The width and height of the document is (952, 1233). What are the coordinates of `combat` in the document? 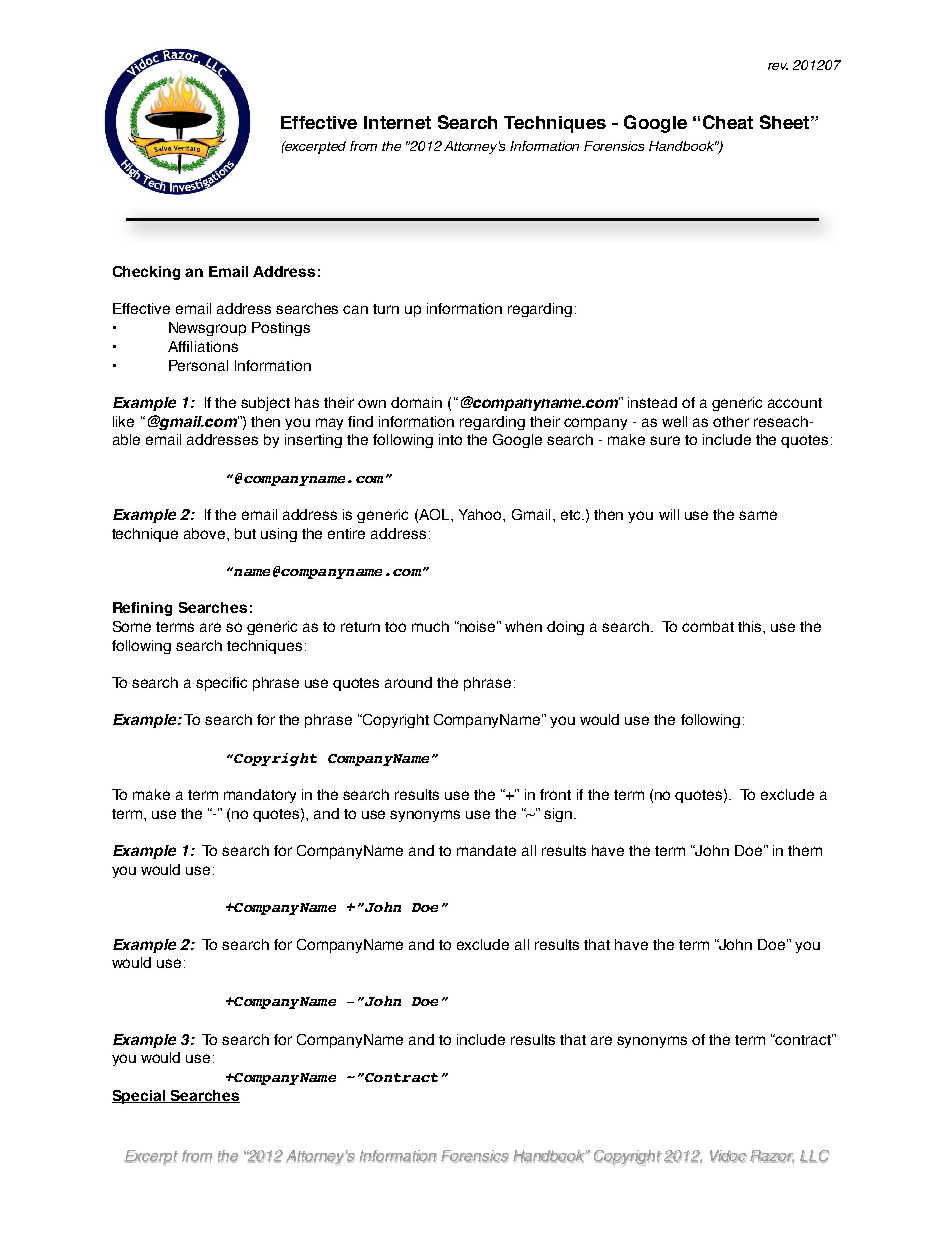 It's located at (708, 626).
